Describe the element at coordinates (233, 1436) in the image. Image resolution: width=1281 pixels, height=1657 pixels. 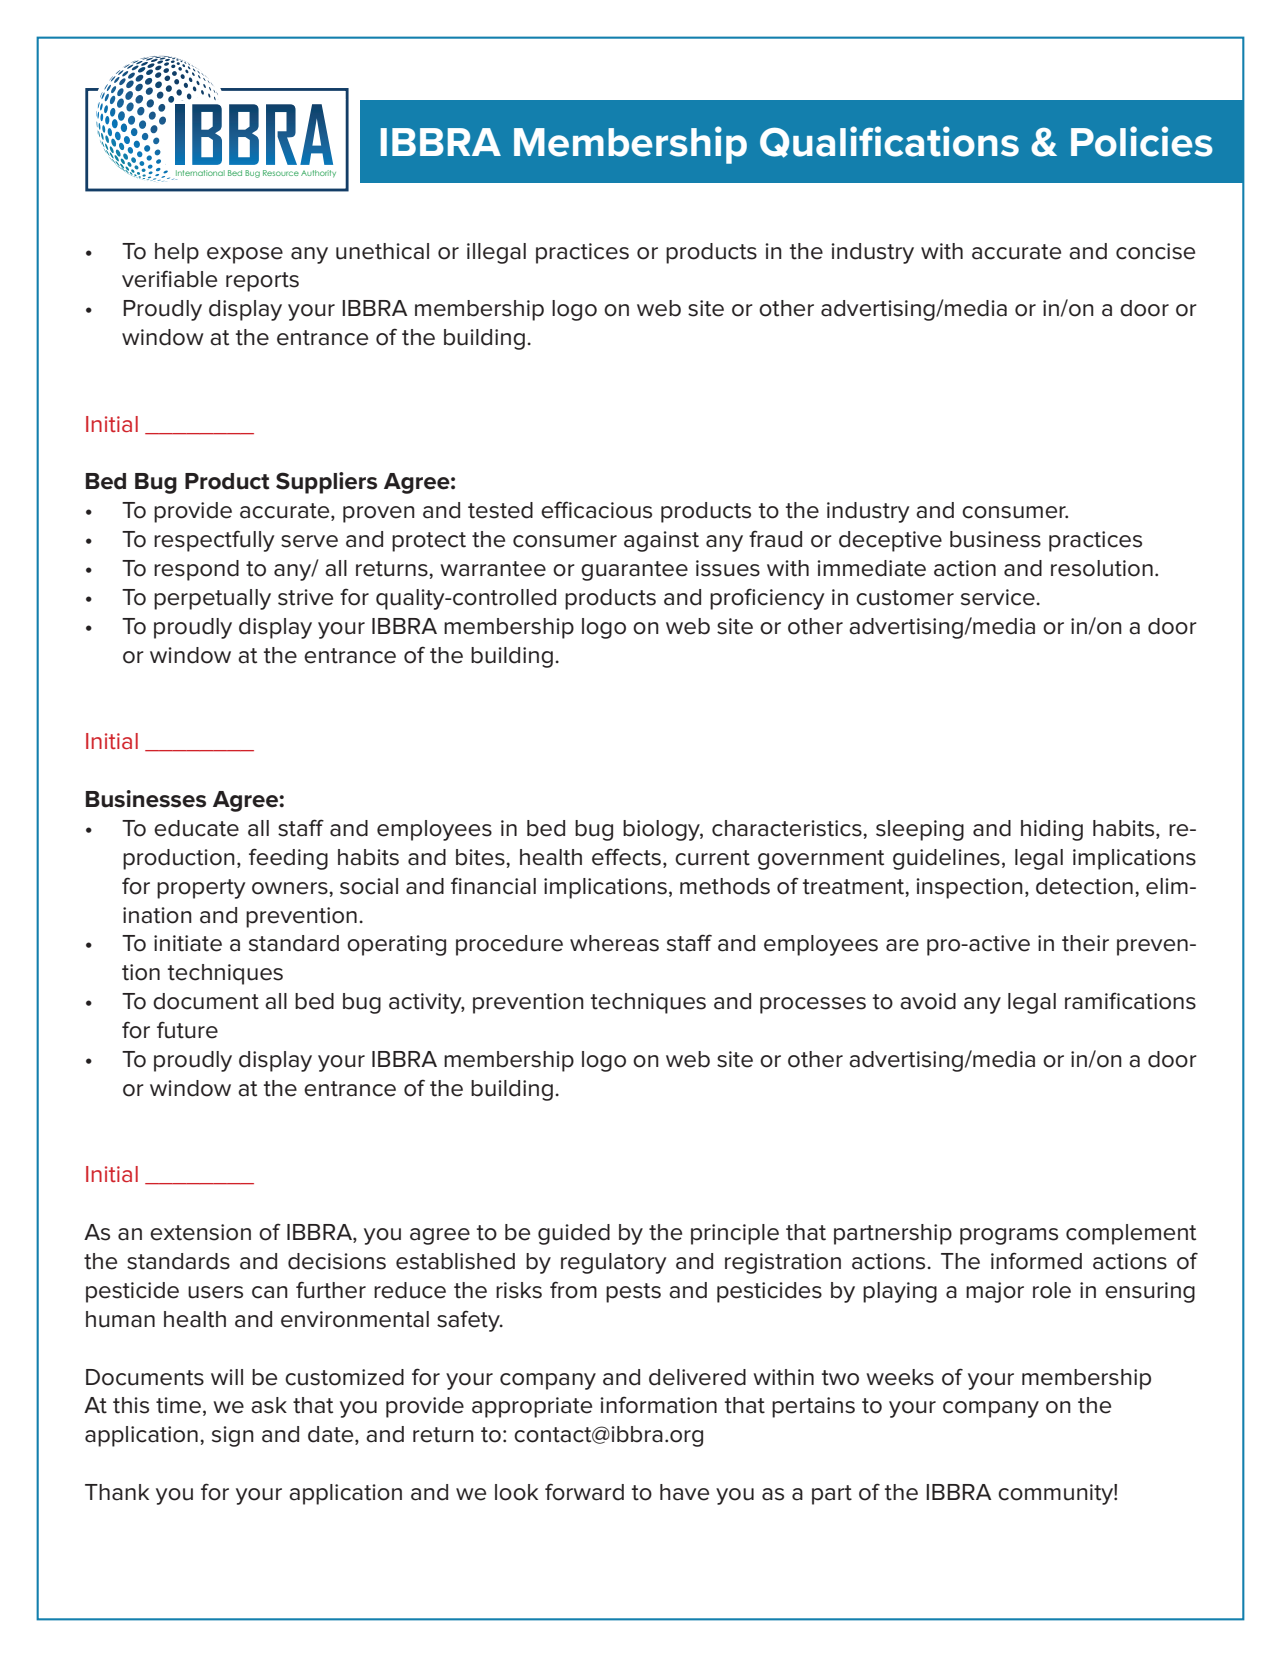
I see `sign` at that location.
